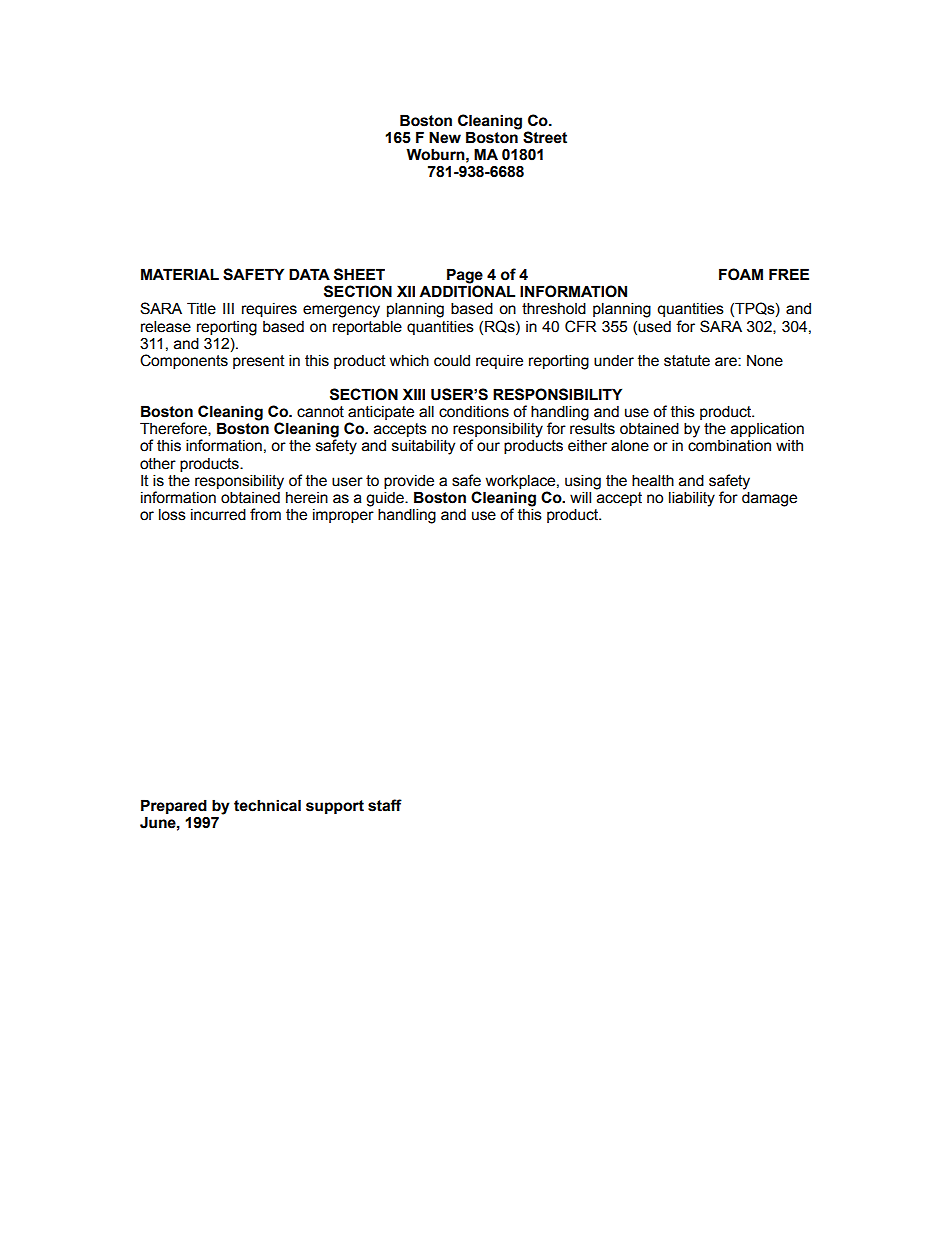  I want to click on FOAM, so click(741, 274).
